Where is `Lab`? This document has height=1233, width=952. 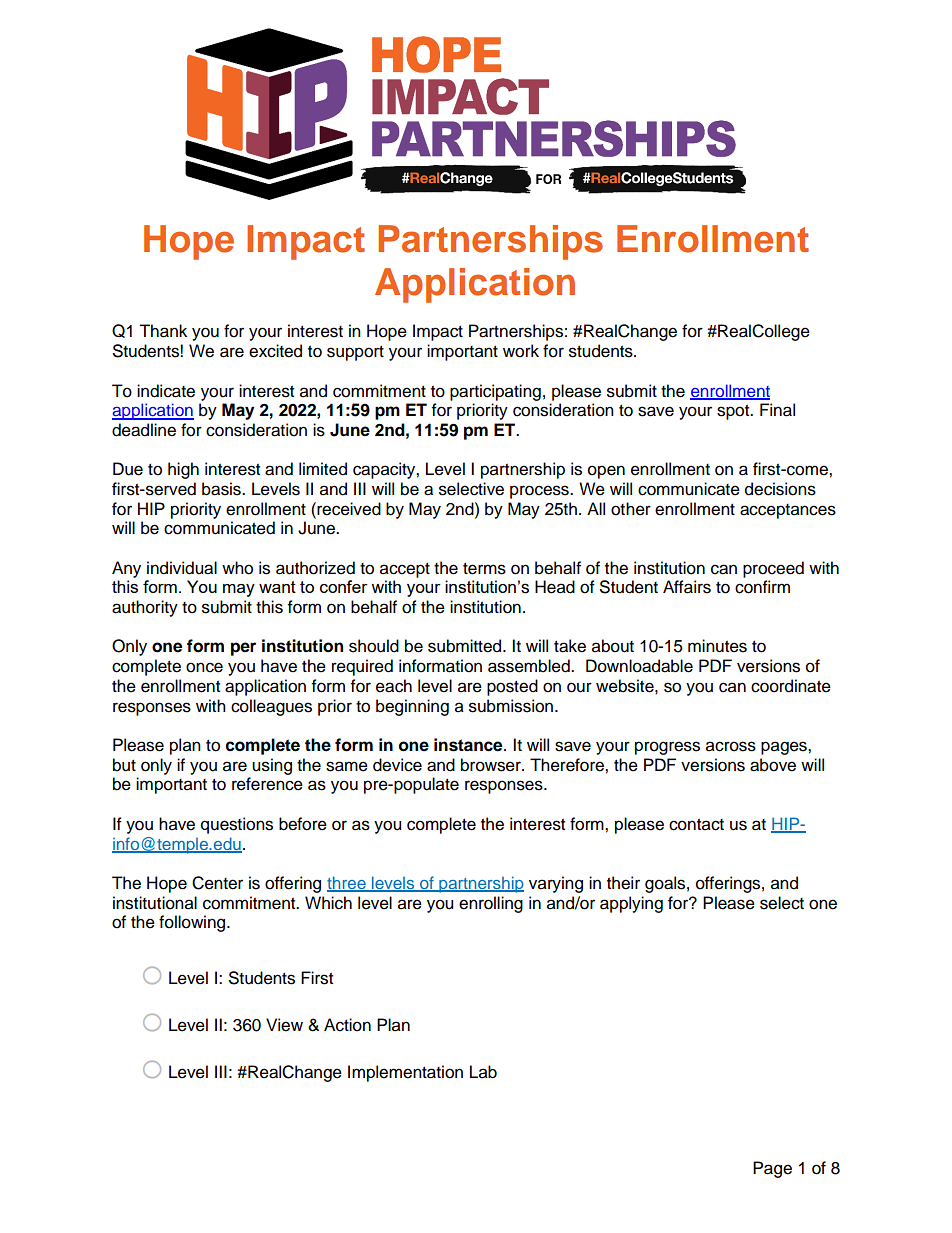
Lab is located at coordinates (483, 1072).
